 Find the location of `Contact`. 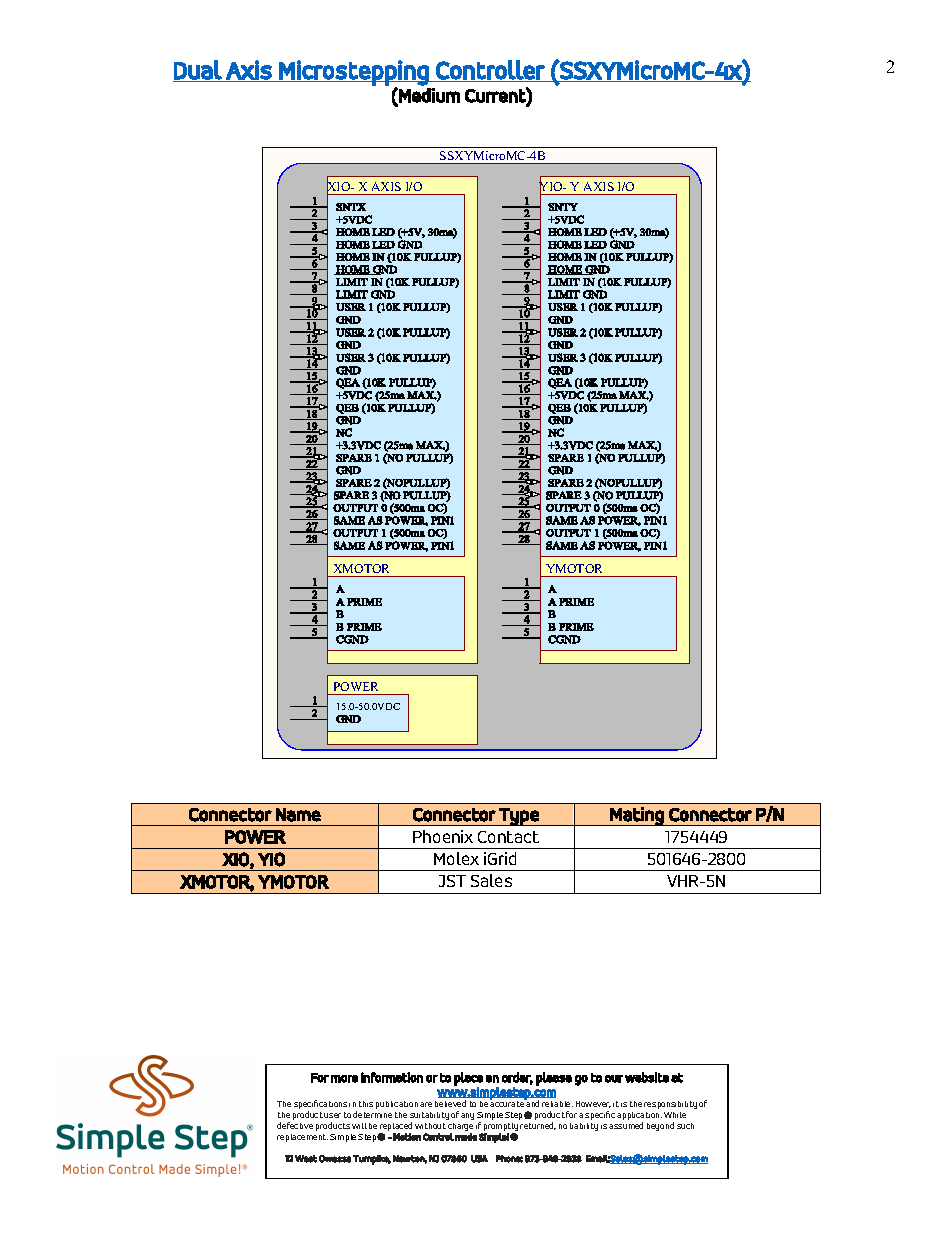

Contact is located at coordinates (508, 837).
